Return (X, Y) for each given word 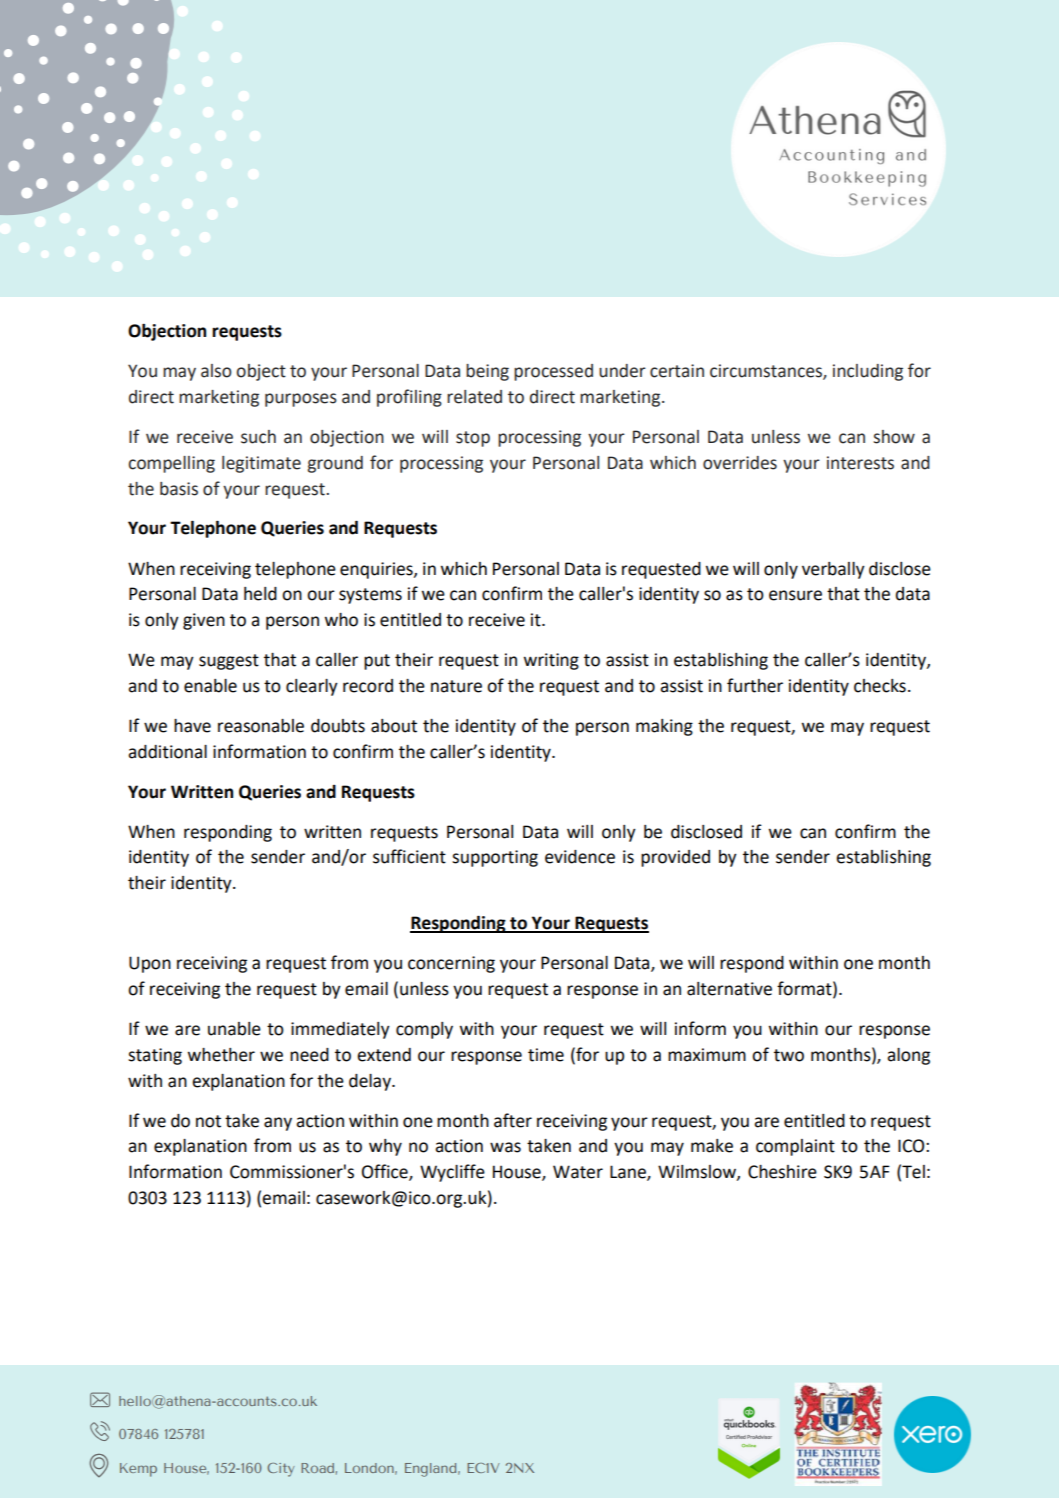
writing (551, 661)
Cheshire (782, 1172)
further (755, 685)
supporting (495, 858)
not (208, 1121)
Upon (150, 964)
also (216, 371)
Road (317, 1468)
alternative (729, 989)
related (474, 397)
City (281, 1470)
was (505, 1147)
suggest (229, 662)
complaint (795, 1147)
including (868, 372)
